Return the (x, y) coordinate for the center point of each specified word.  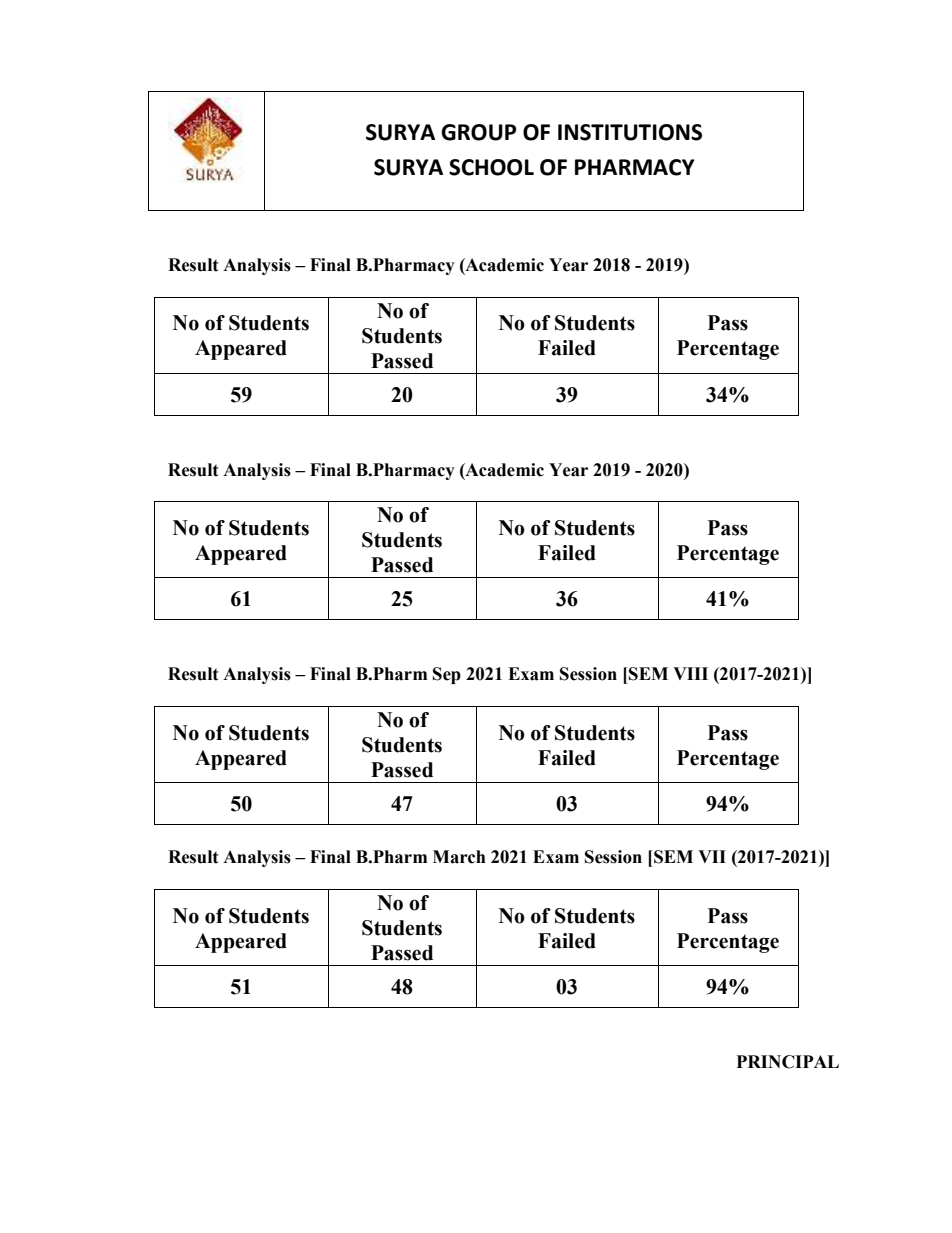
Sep (447, 675)
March (459, 857)
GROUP (479, 132)
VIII (690, 673)
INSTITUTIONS (630, 132)
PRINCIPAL (788, 1062)
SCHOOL (491, 167)
